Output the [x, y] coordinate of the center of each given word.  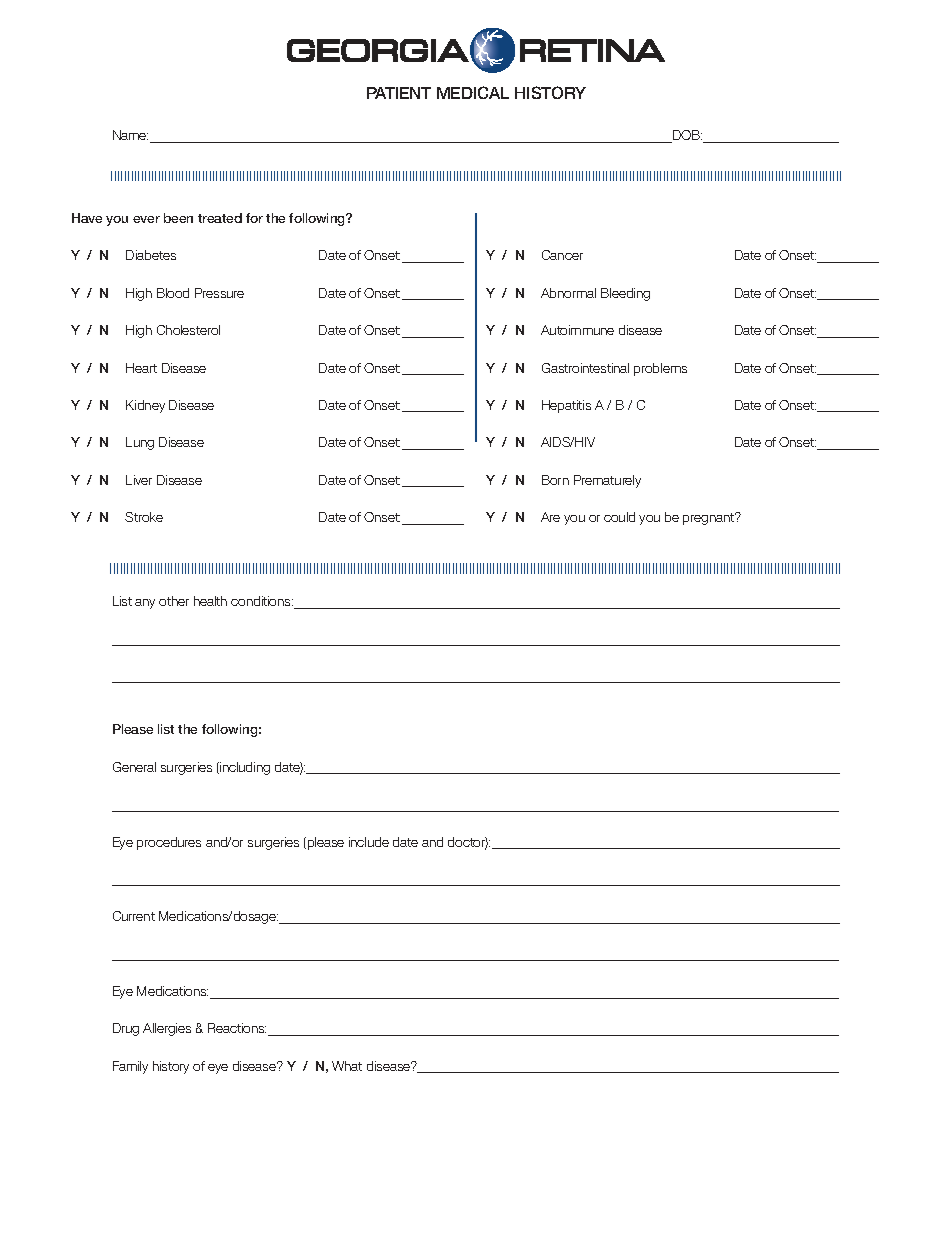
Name [130, 135]
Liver [139, 480]
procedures [169, 843]
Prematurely [607, 481]
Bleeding [625, 294]
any [145, 604]
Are [550, 517]
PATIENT [399, 93]
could [619, 517]
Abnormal [568, 293]
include [369, 842]
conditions [262, 601]
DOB [686, 136]
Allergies [167, 1029]
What [347, 1066]
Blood [173, 293]
